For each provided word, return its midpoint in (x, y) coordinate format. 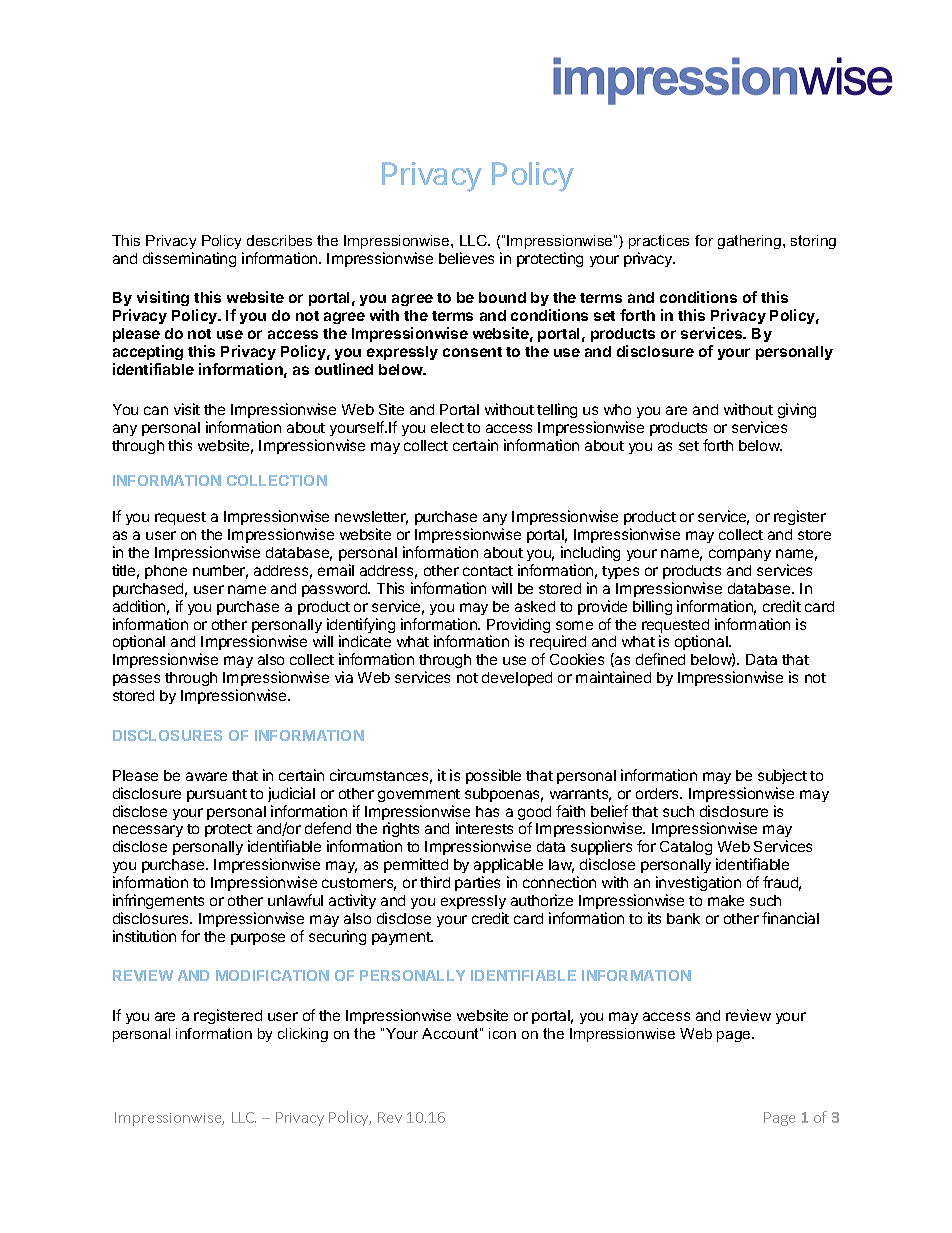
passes (136, 680)
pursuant (217, 795)
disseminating (189, 259)
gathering (751, 242)
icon (502, 1033)
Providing (518, 627)
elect (447, 427)
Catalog (686, 848)
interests (484, 828)
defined (660, 659)
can (156, 410)
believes (466, 258)
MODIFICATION (272, 975)
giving (797, 410)
